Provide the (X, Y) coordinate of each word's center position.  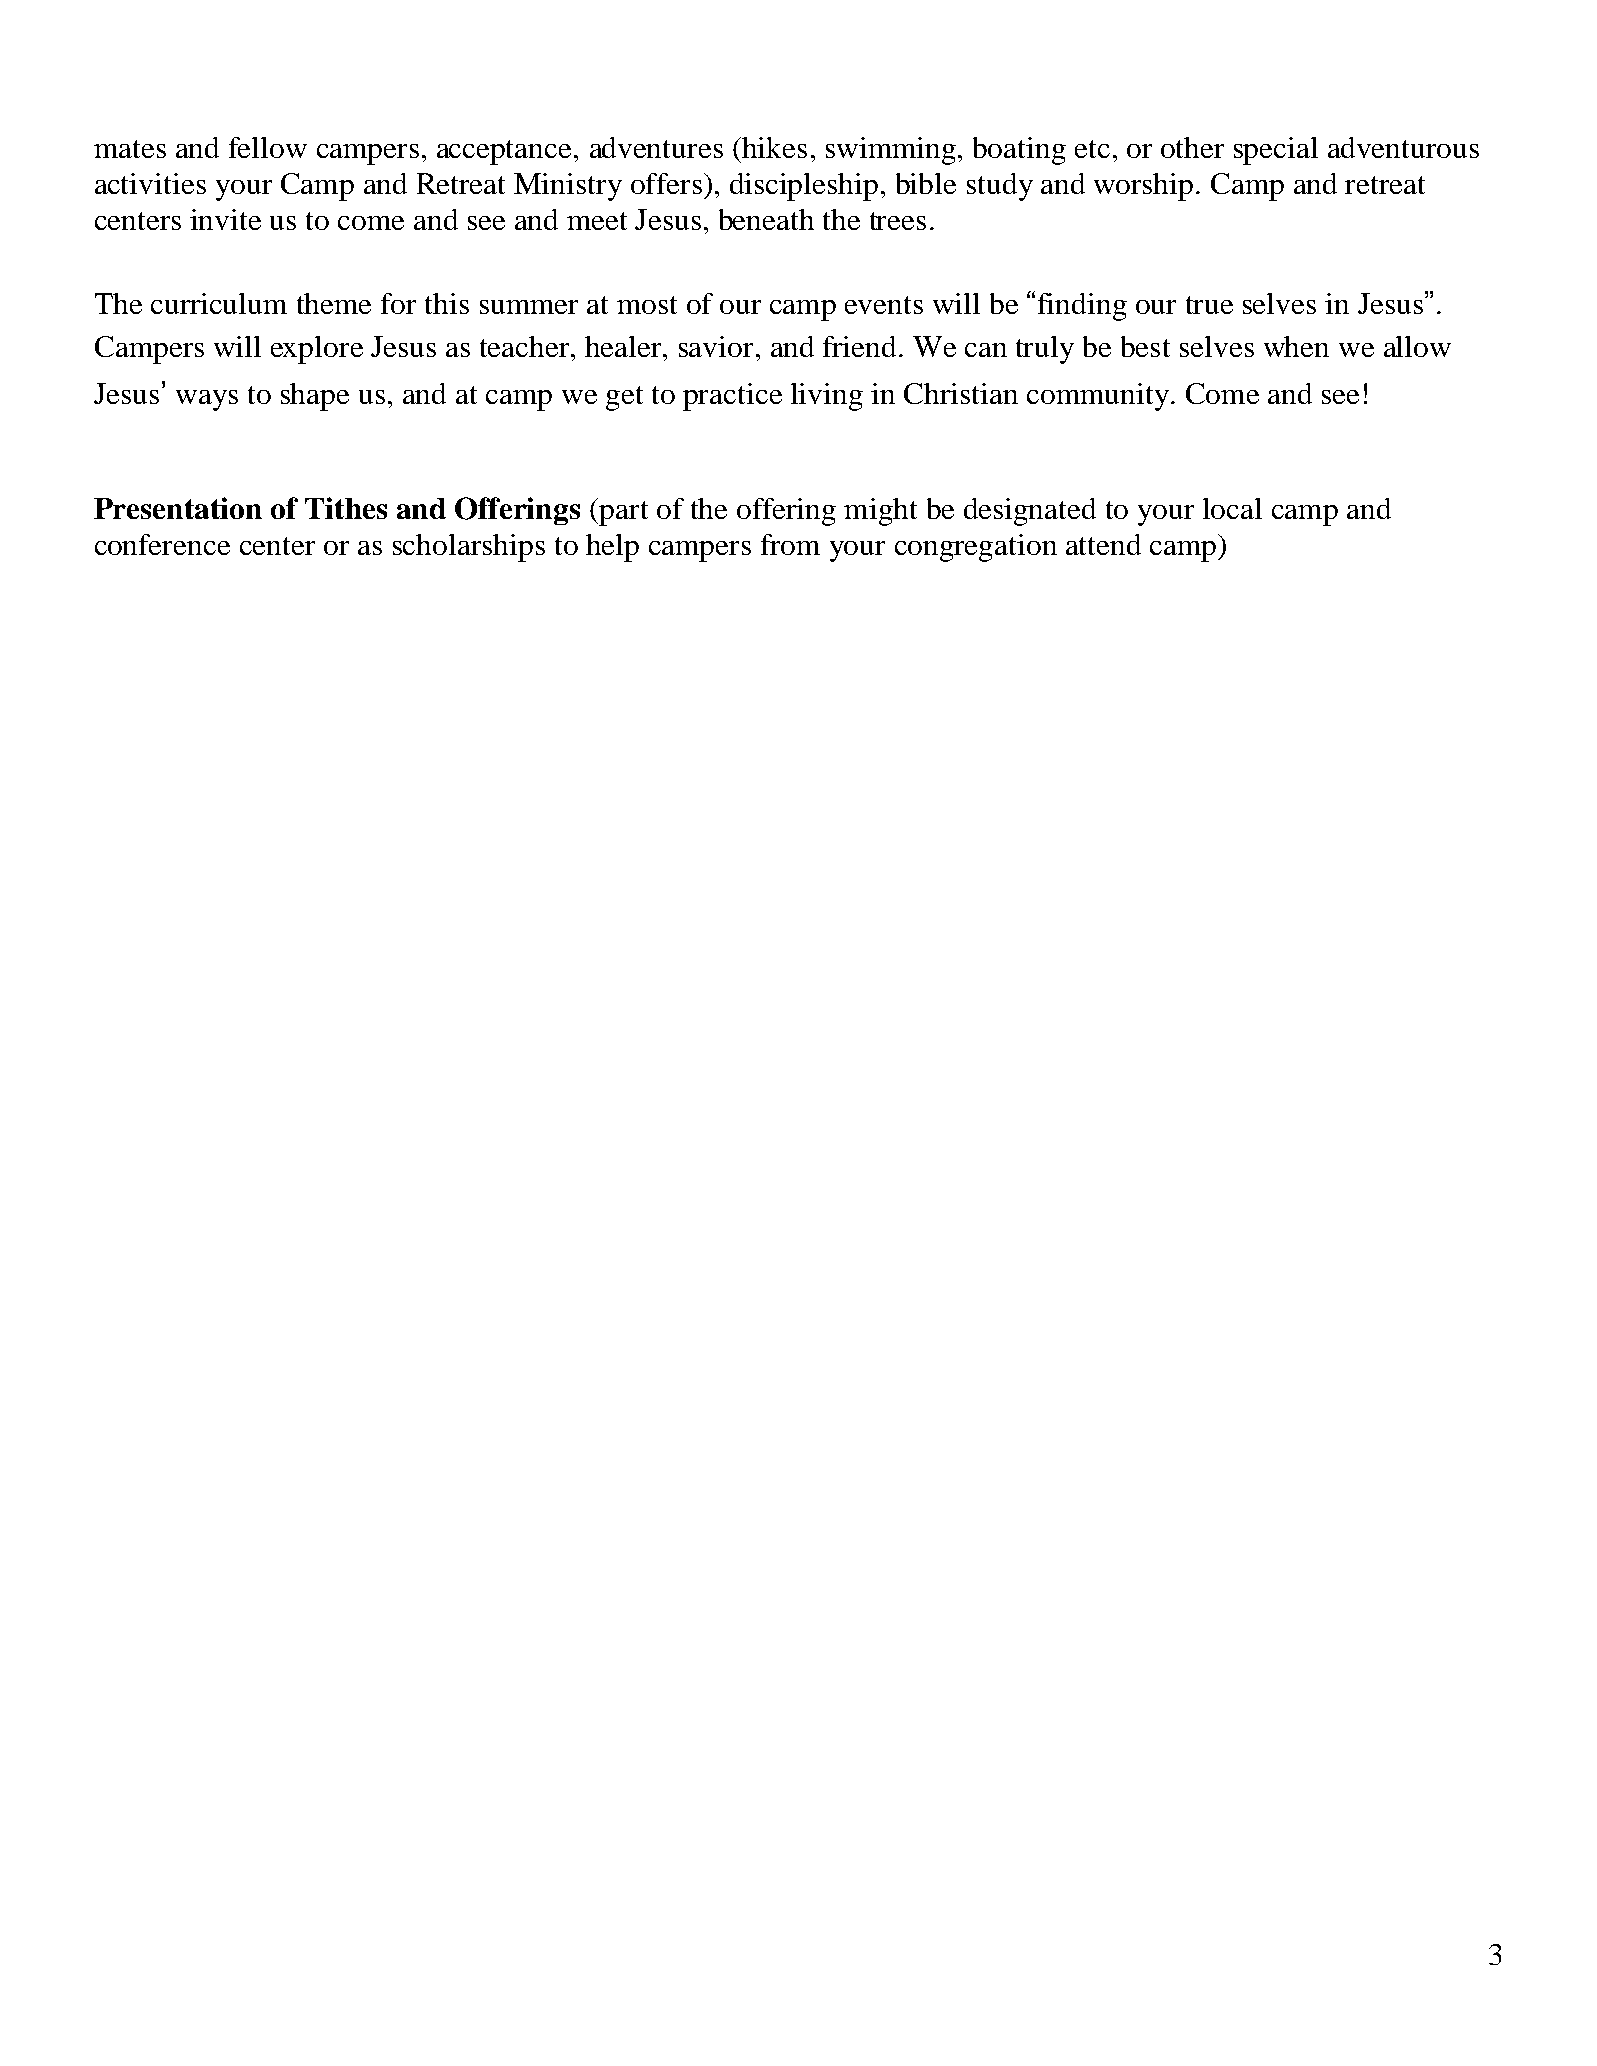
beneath (766, 219)
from (790, 544)
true (1209, 305)
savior (716, 346)
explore (317, 350)
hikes (773, 147)
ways (207, 400)
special (1276, 151)
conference (162, 544)
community (1098, 397)
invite (225, 219)
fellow (268, 147)
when (1296, 346)
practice (732, 397)
